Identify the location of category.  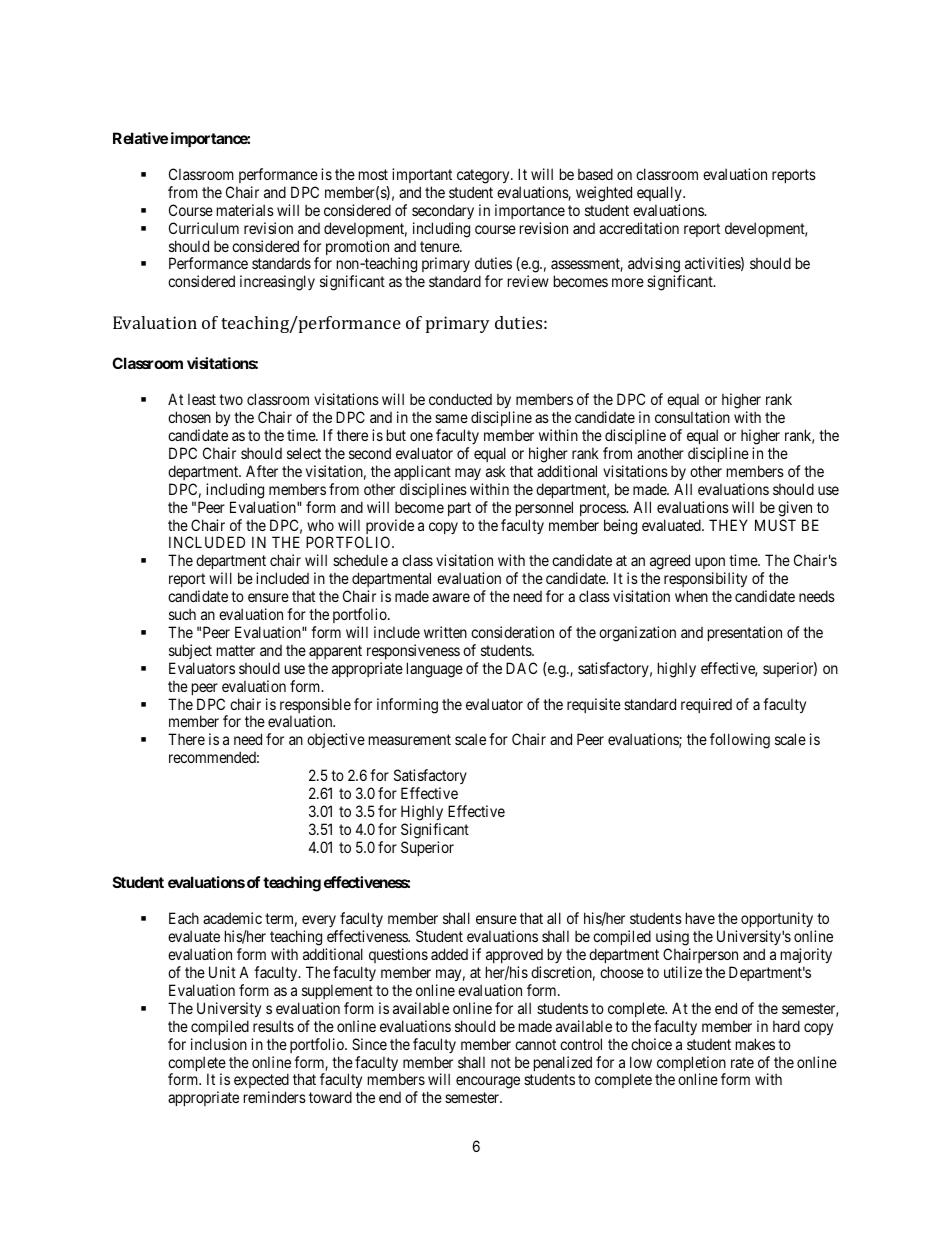
(484, 176).
